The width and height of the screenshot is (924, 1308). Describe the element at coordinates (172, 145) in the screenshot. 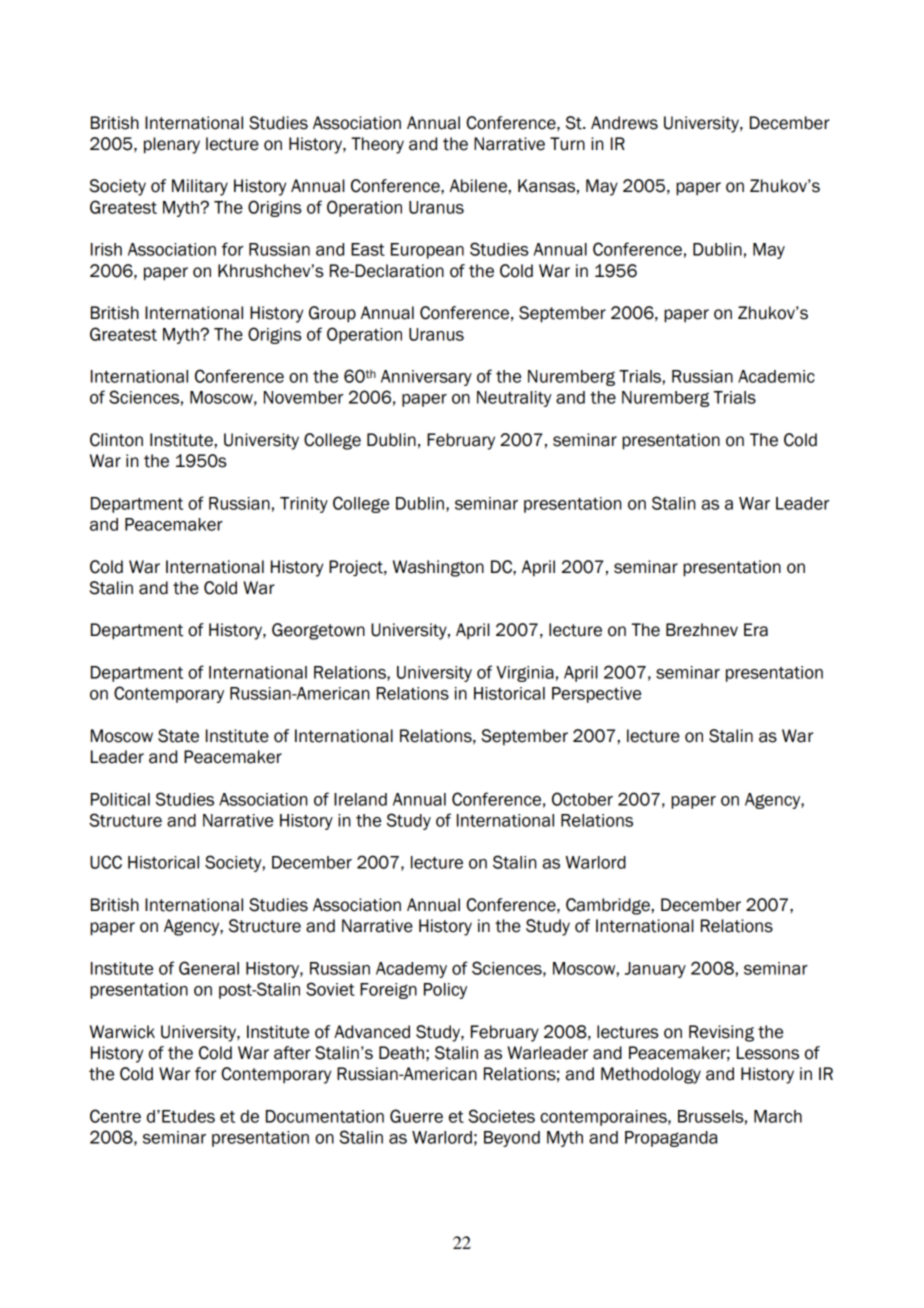

I see `plenary` at that location.
